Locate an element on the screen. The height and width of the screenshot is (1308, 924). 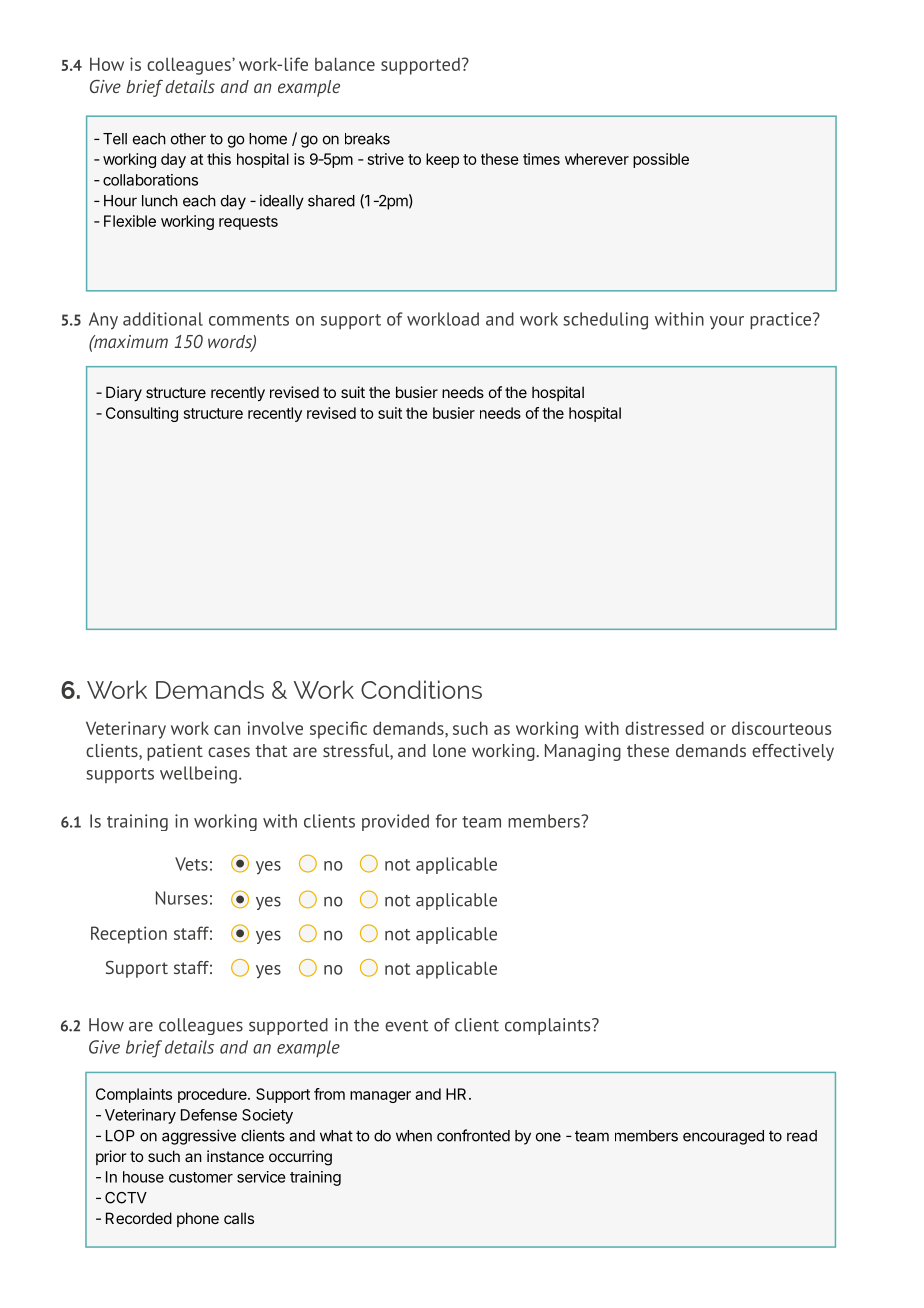
Vets is located at coordinates (191, 864).
